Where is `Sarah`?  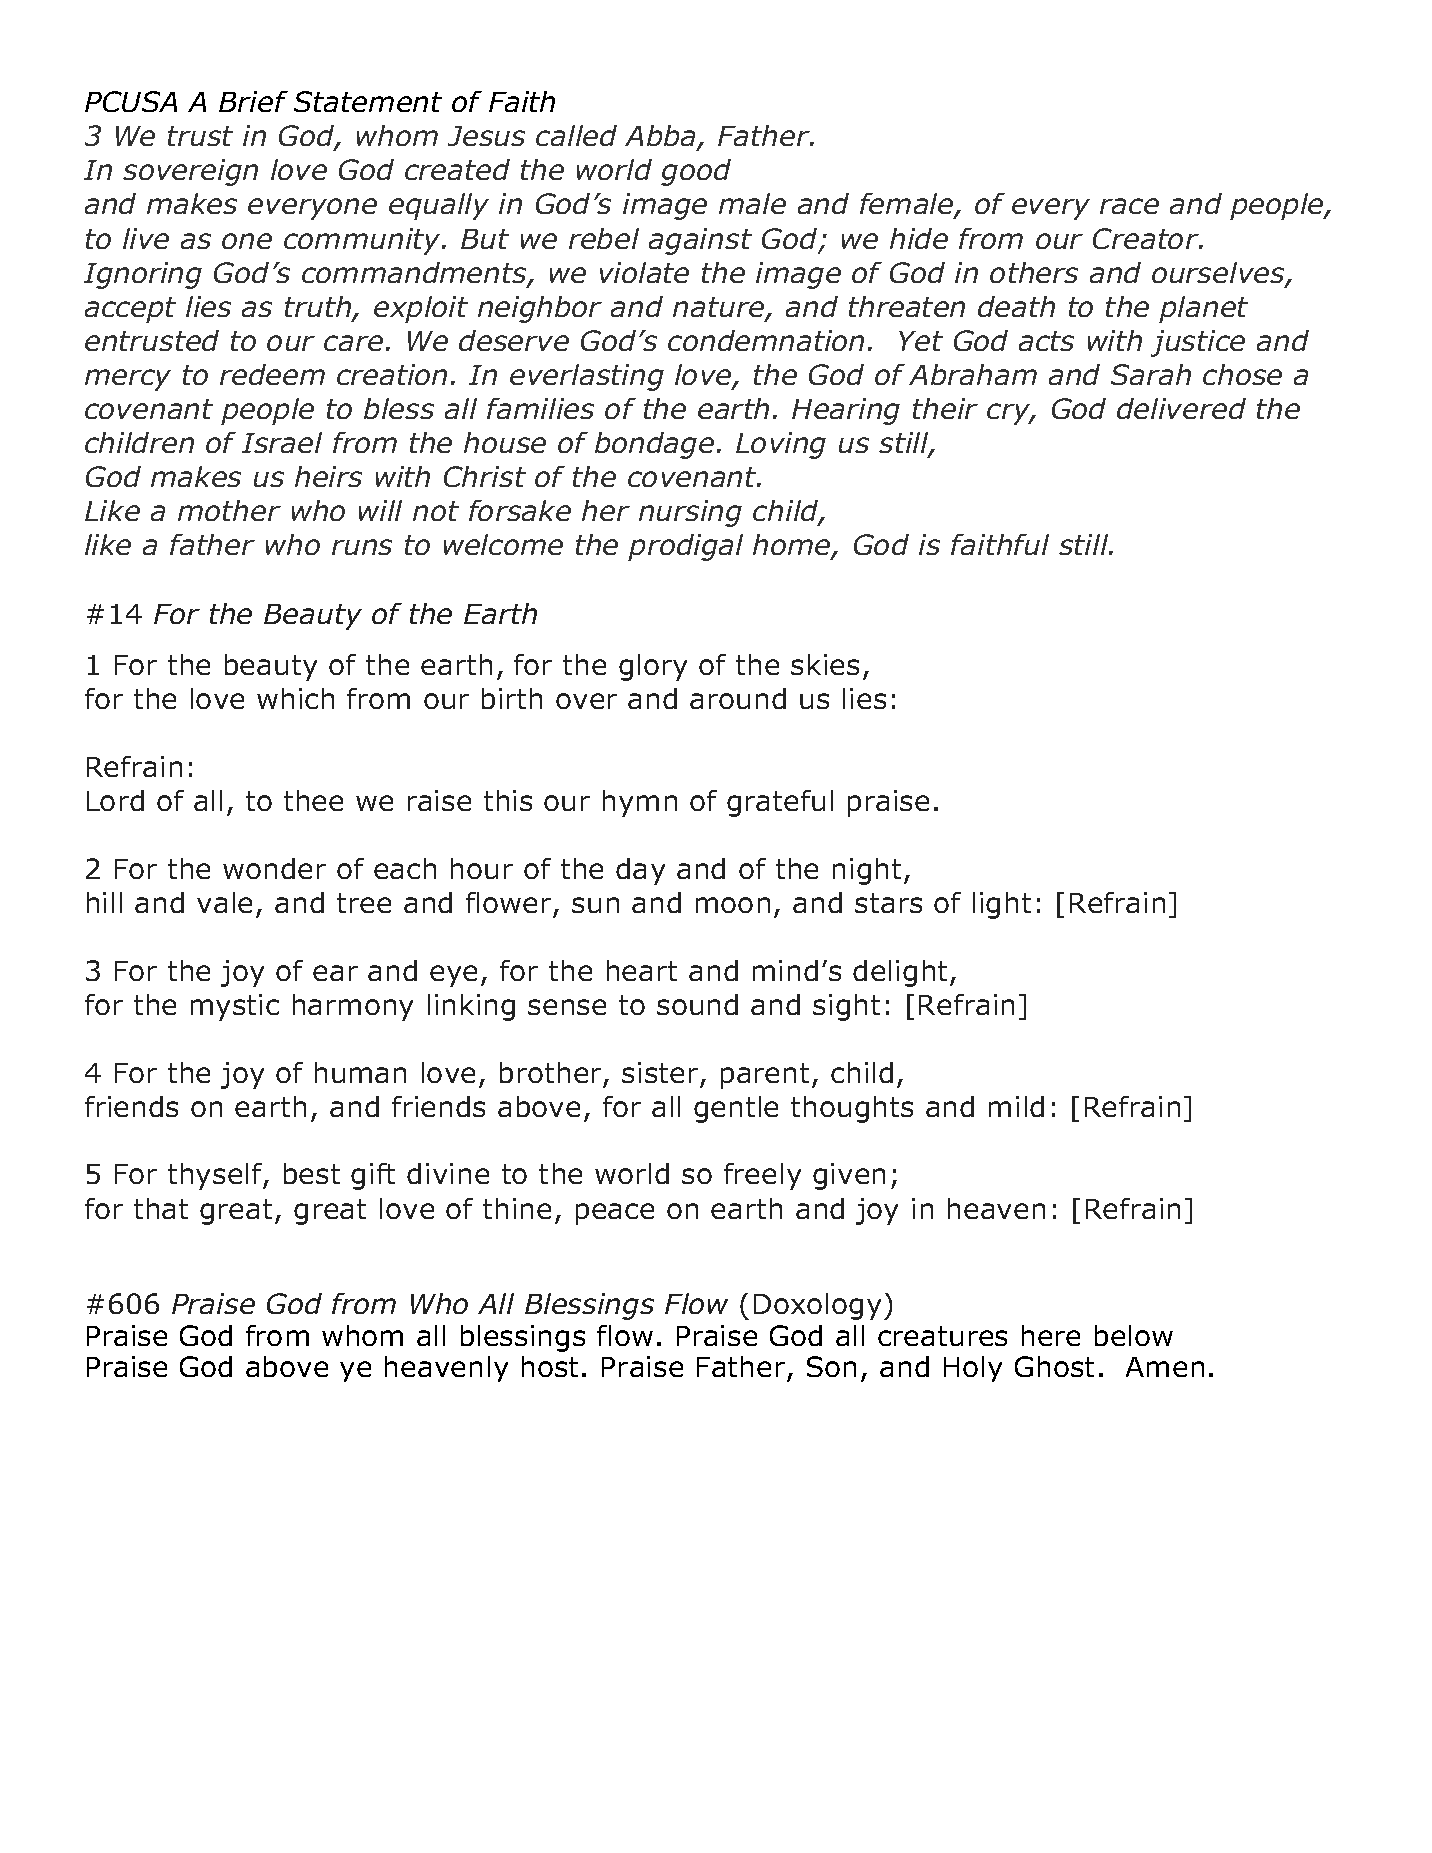
Sarah is located at coordinates (1151, 374).
